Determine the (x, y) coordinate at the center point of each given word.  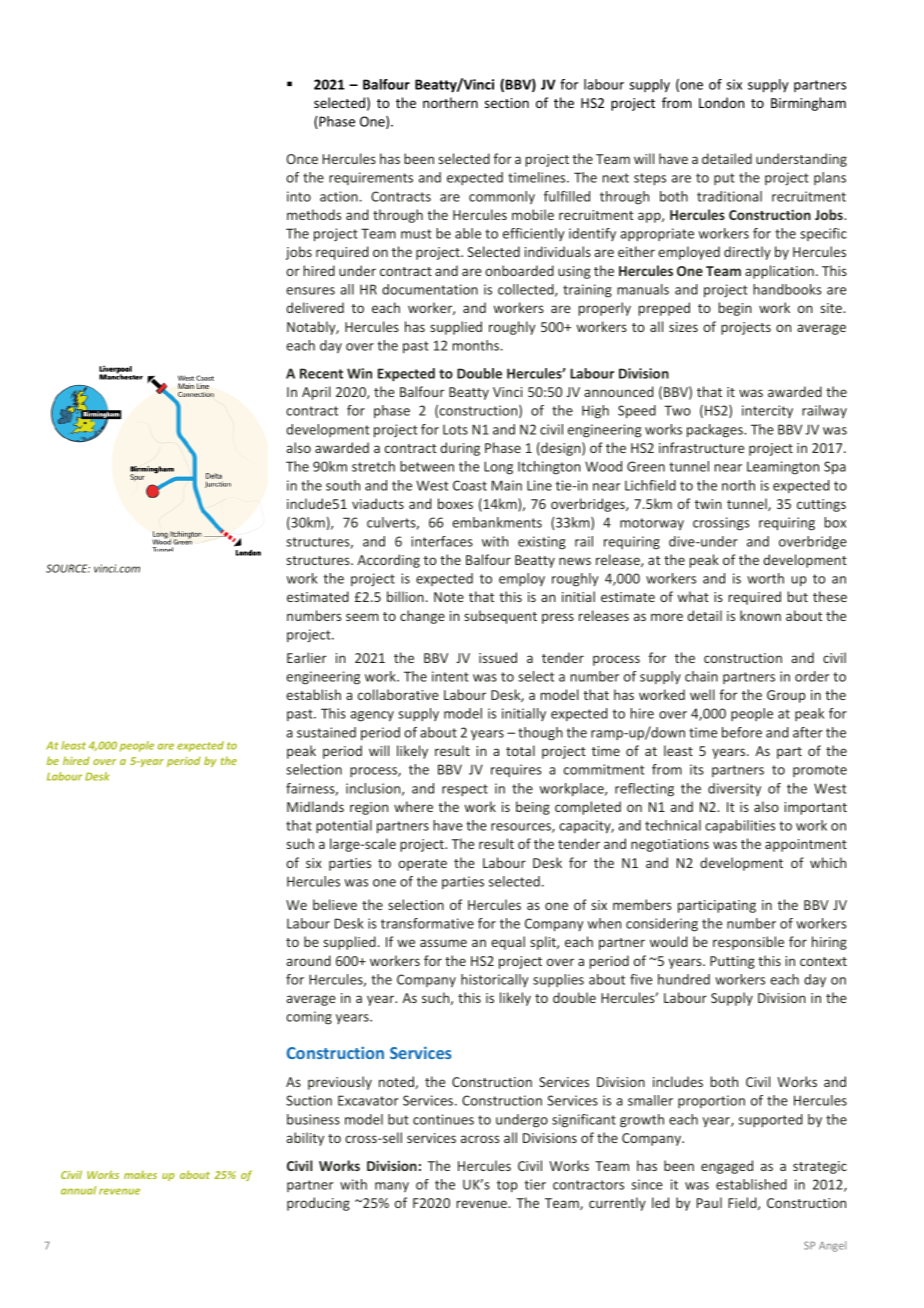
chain (701, 676)
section (507, 103)
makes (140, 1174)
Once (302, 159)
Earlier (307, 657)
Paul (709, 1202)
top (507, 1186)
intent (450, 676)
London (721, 102)
